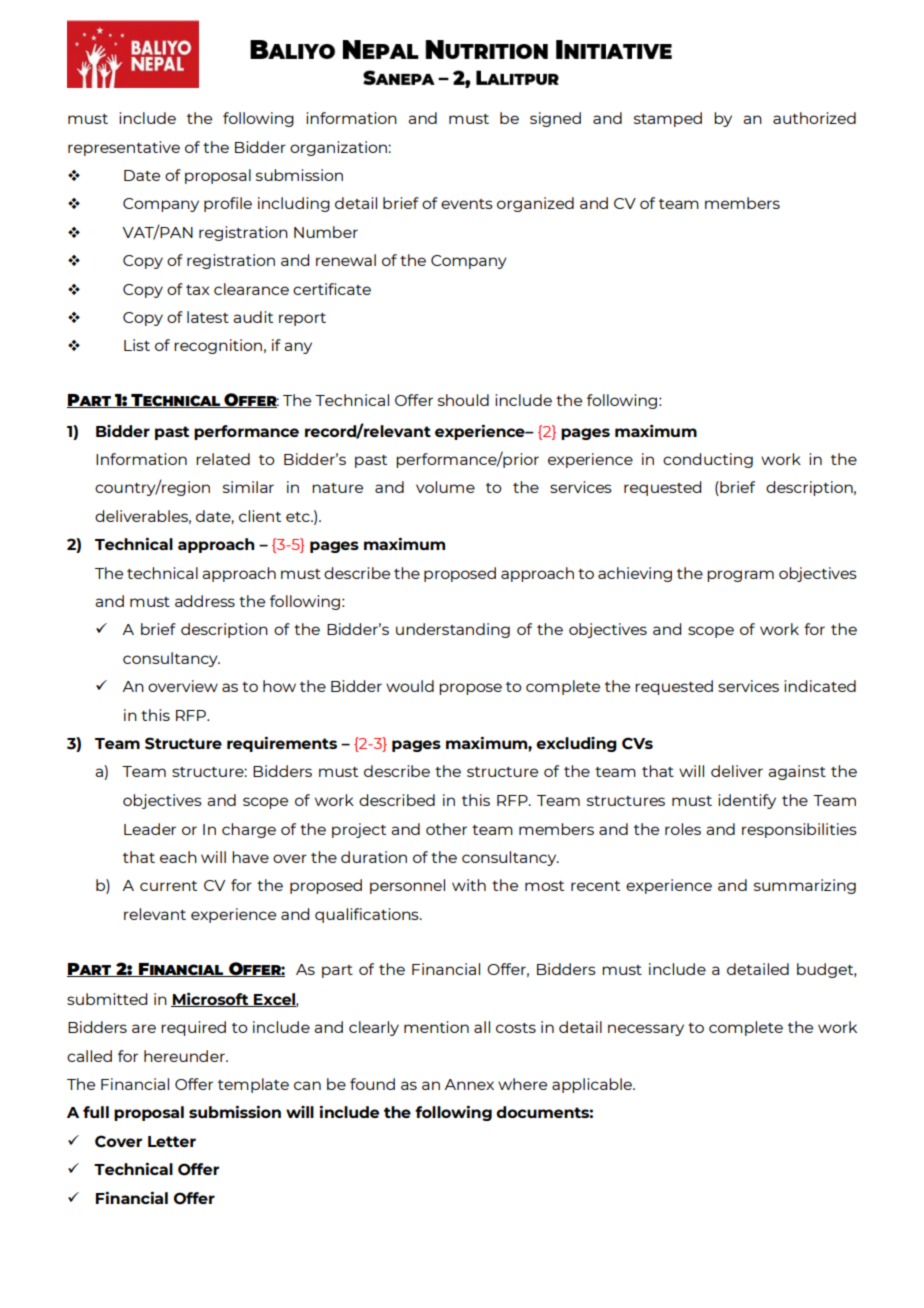 The width and height of the screenshot is (924, 1308). I want to click on Letter, so click(172, 1141).
